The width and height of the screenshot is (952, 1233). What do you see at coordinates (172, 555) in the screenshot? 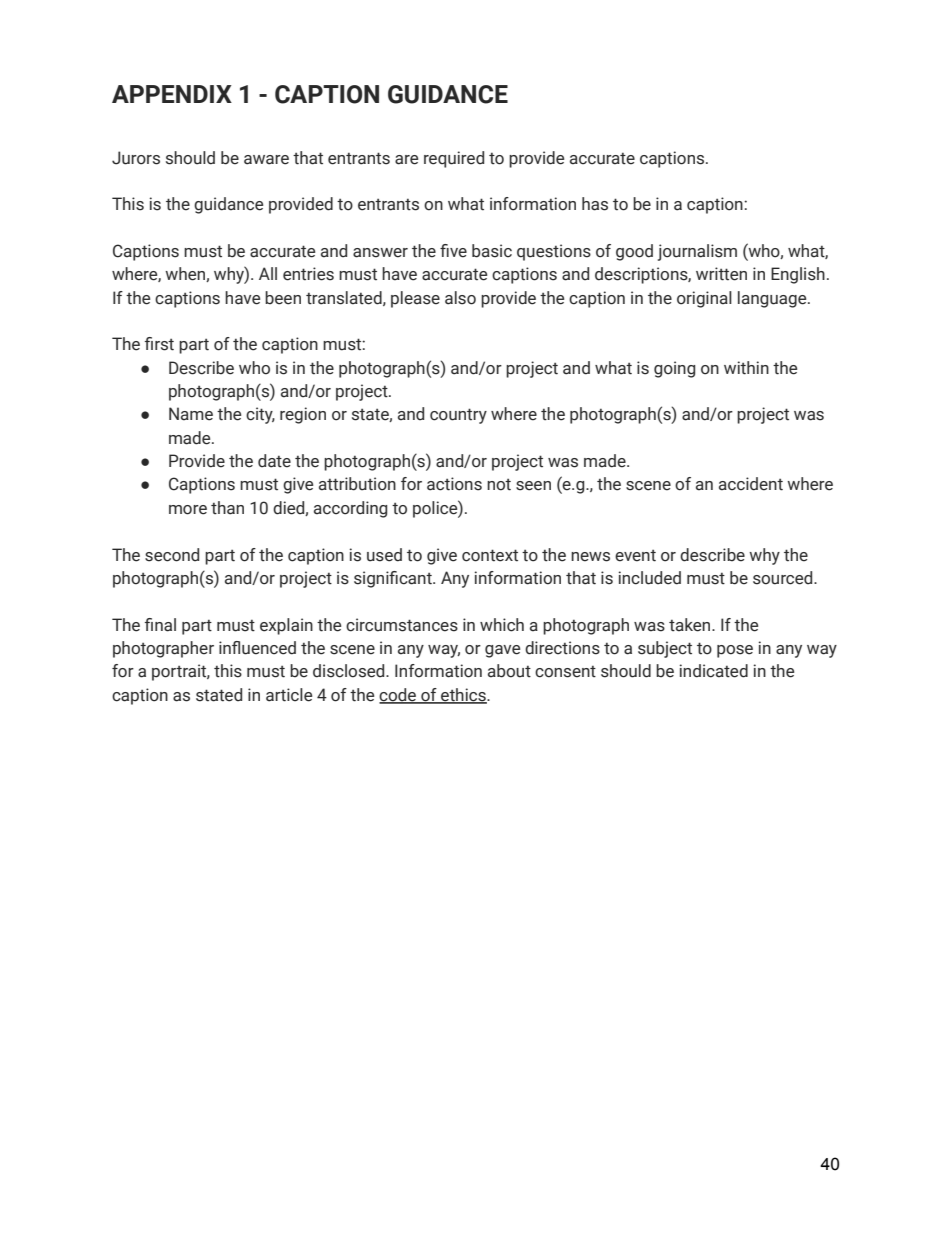
I see `second` at bounding box center [172, 555].
